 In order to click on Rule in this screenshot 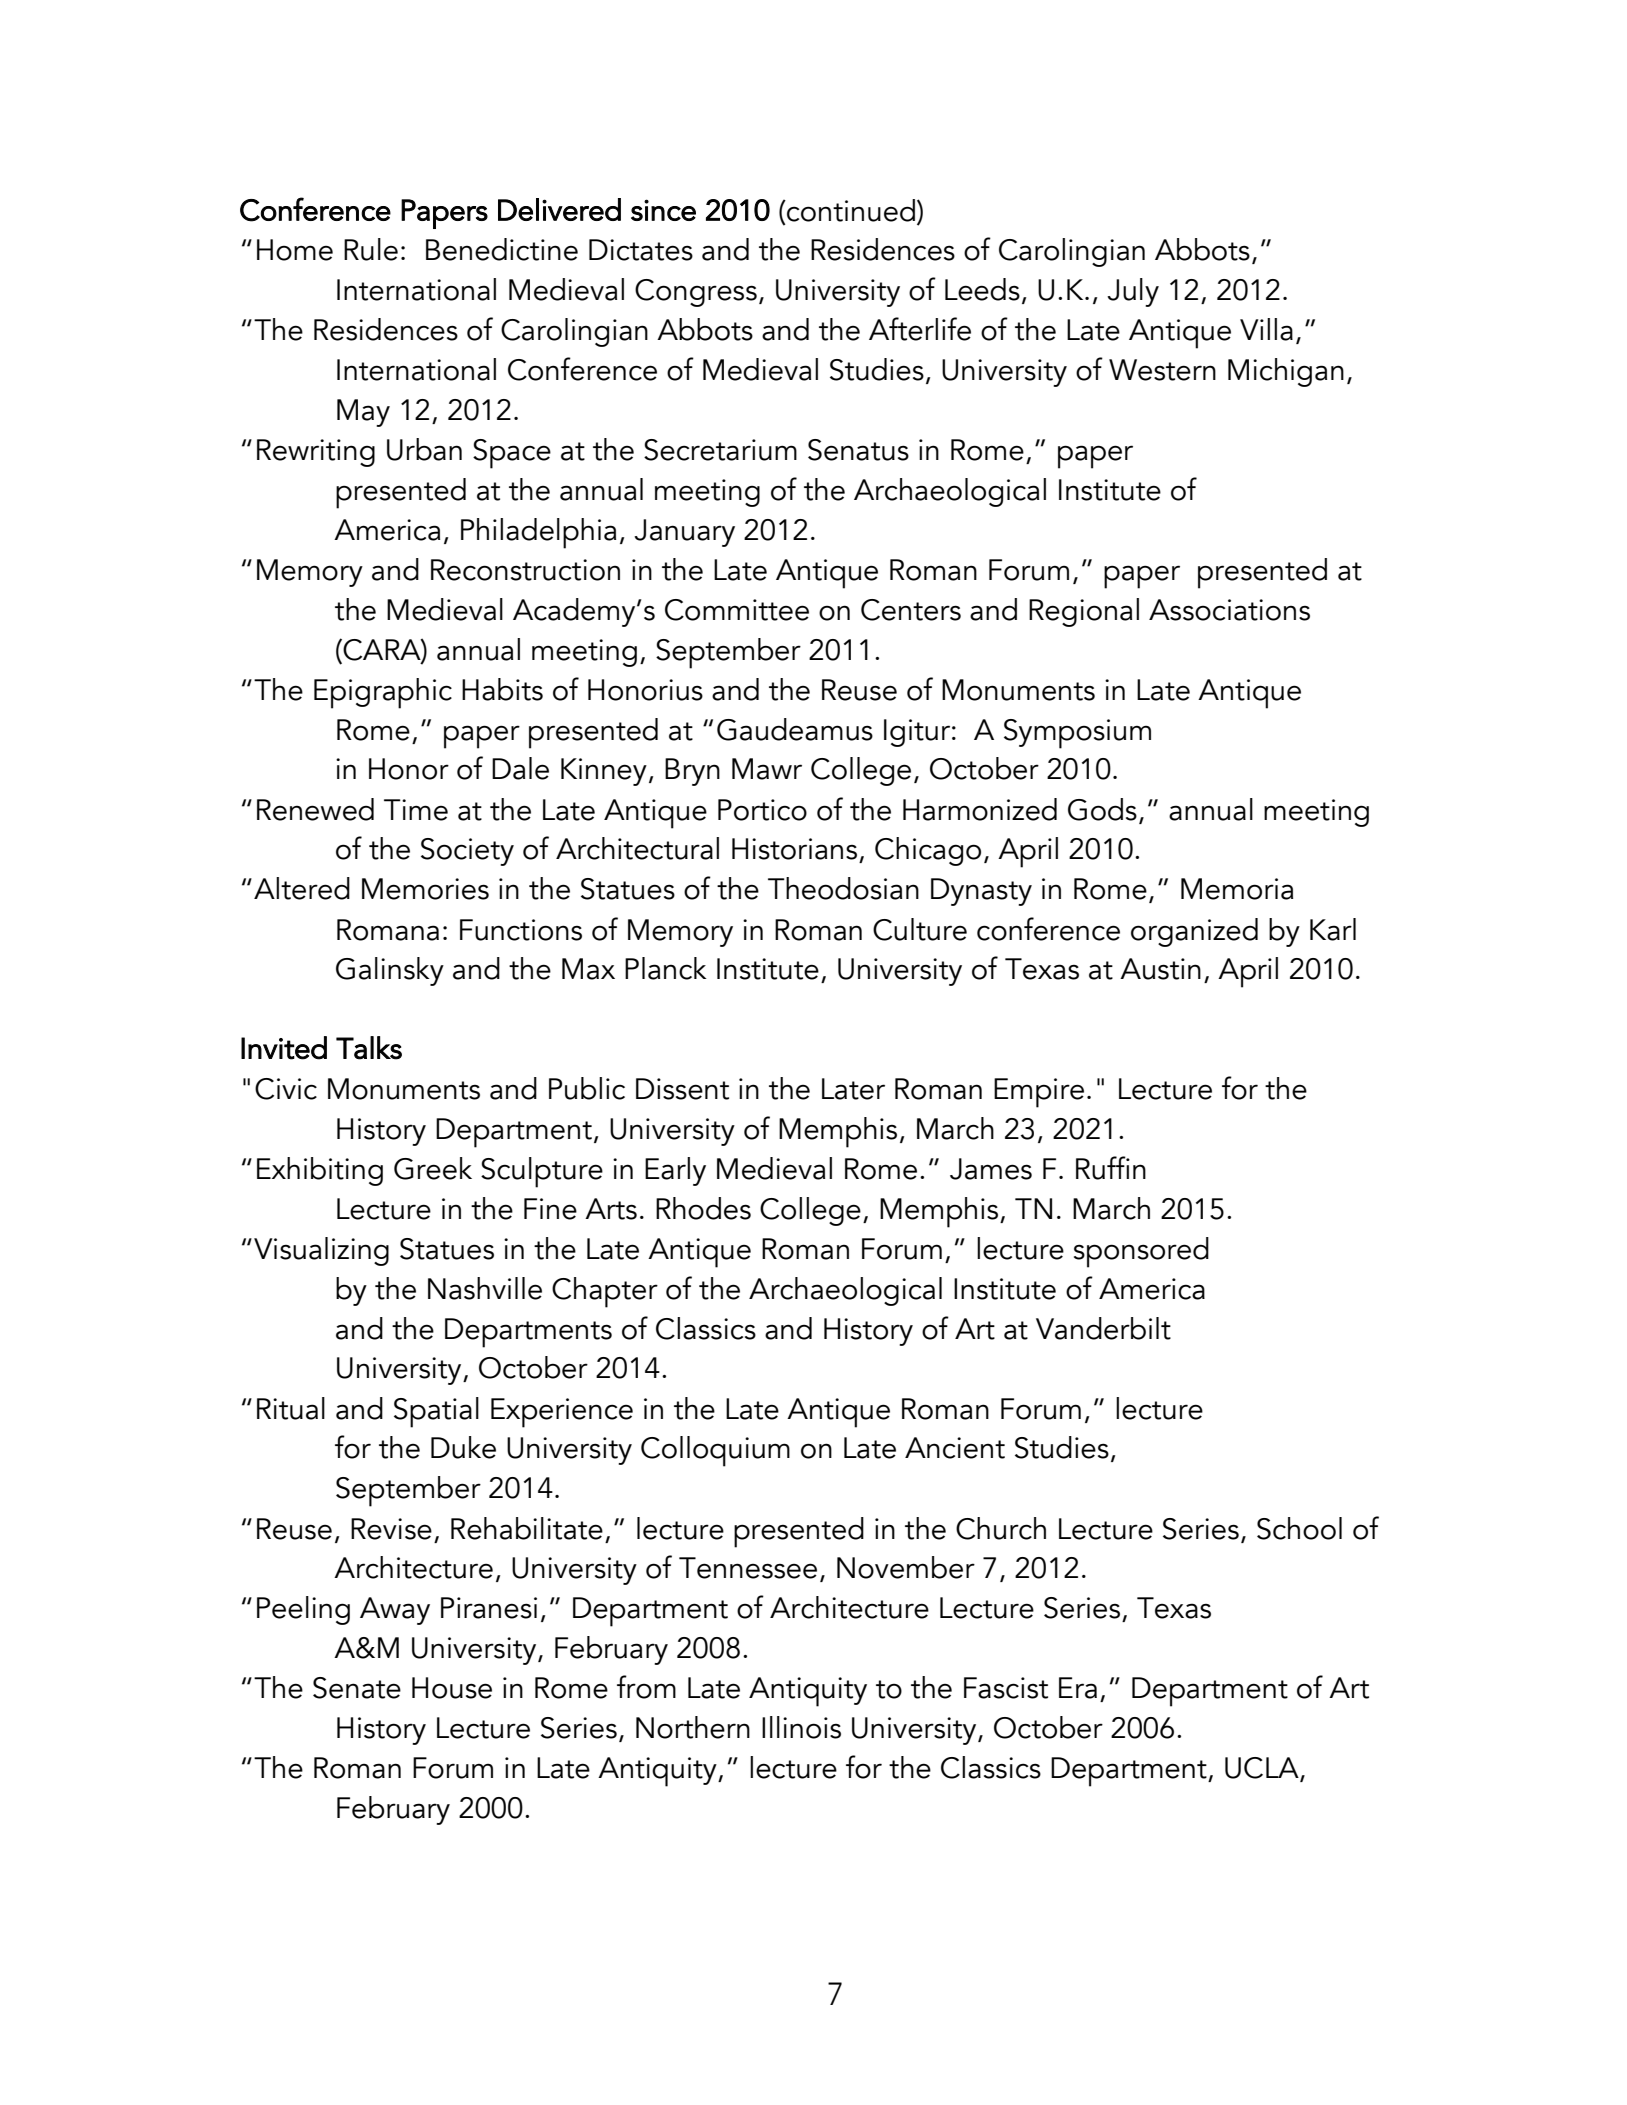, I will do `click(371, 249)`.
